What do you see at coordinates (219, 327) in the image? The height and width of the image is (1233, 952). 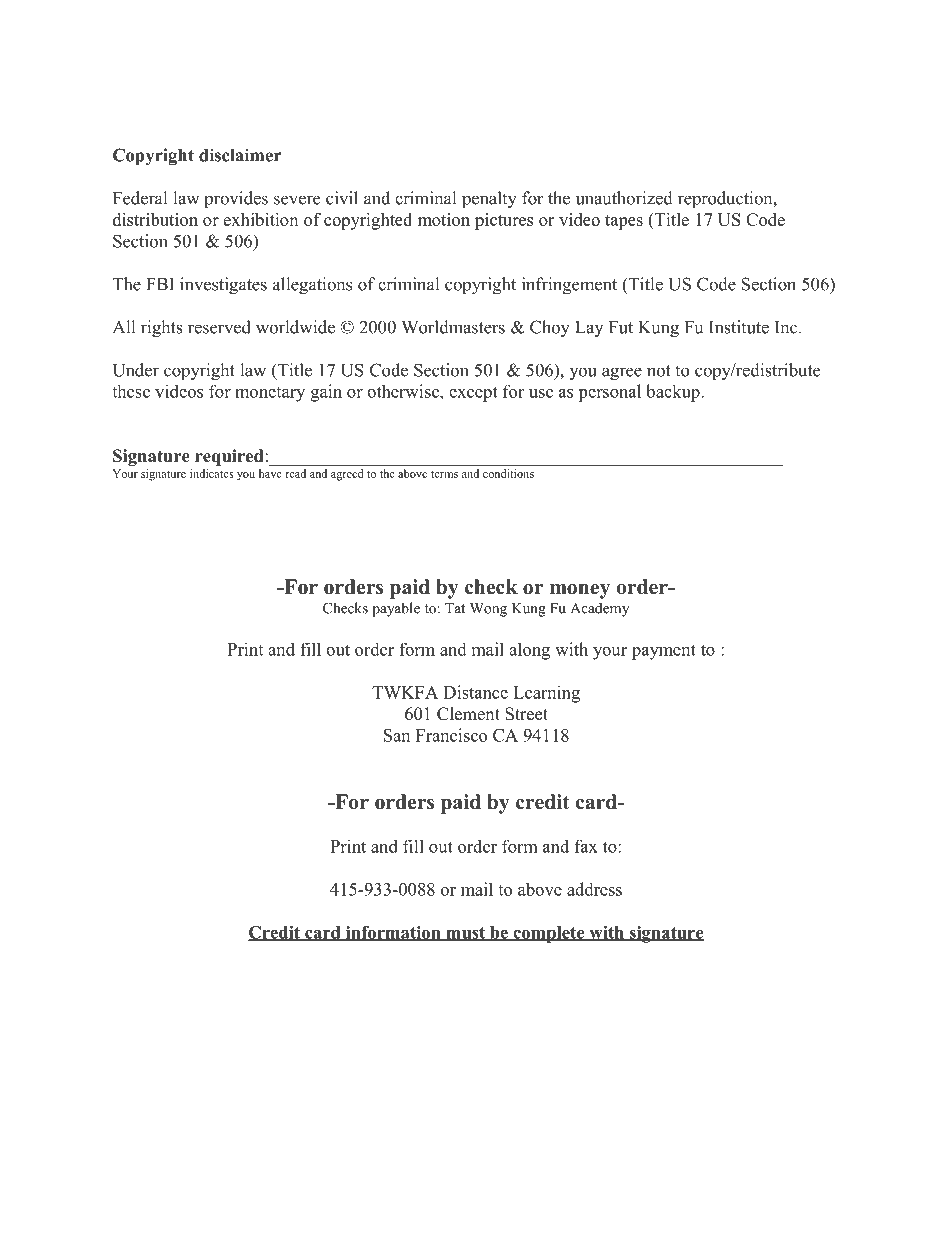 I see `reserved` at bounding box center [219, 327].
